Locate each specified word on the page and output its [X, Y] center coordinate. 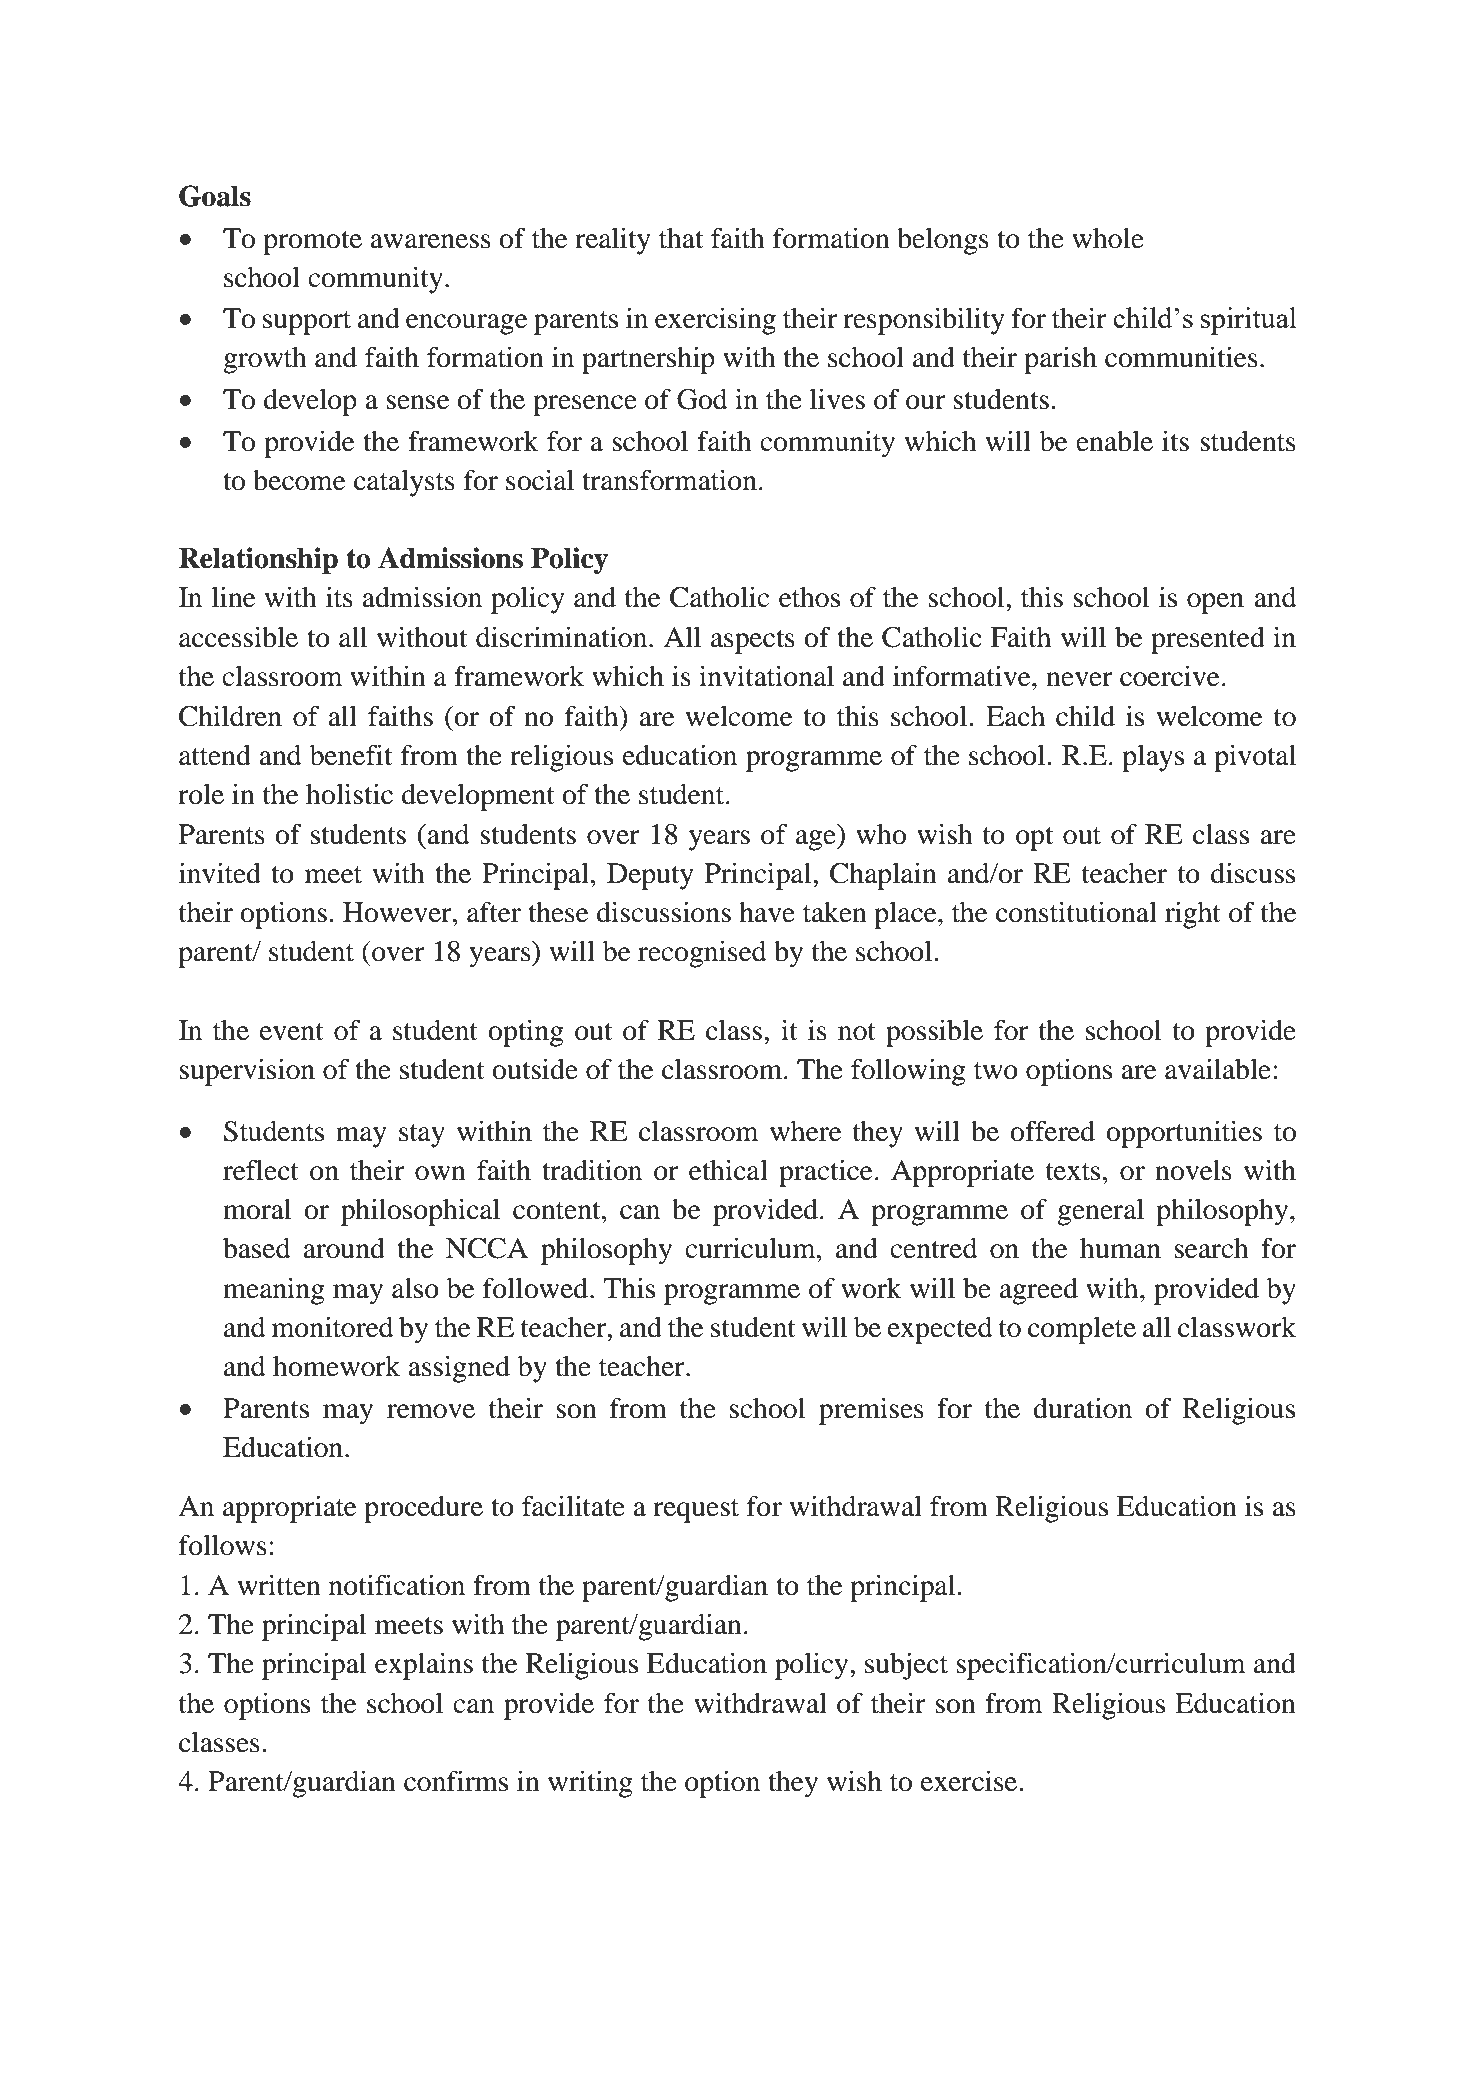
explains [424, 1666]
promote [312, 243]
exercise [970, 1781]
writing [590, 1784]
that [681, 238]
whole [1108, 238]
